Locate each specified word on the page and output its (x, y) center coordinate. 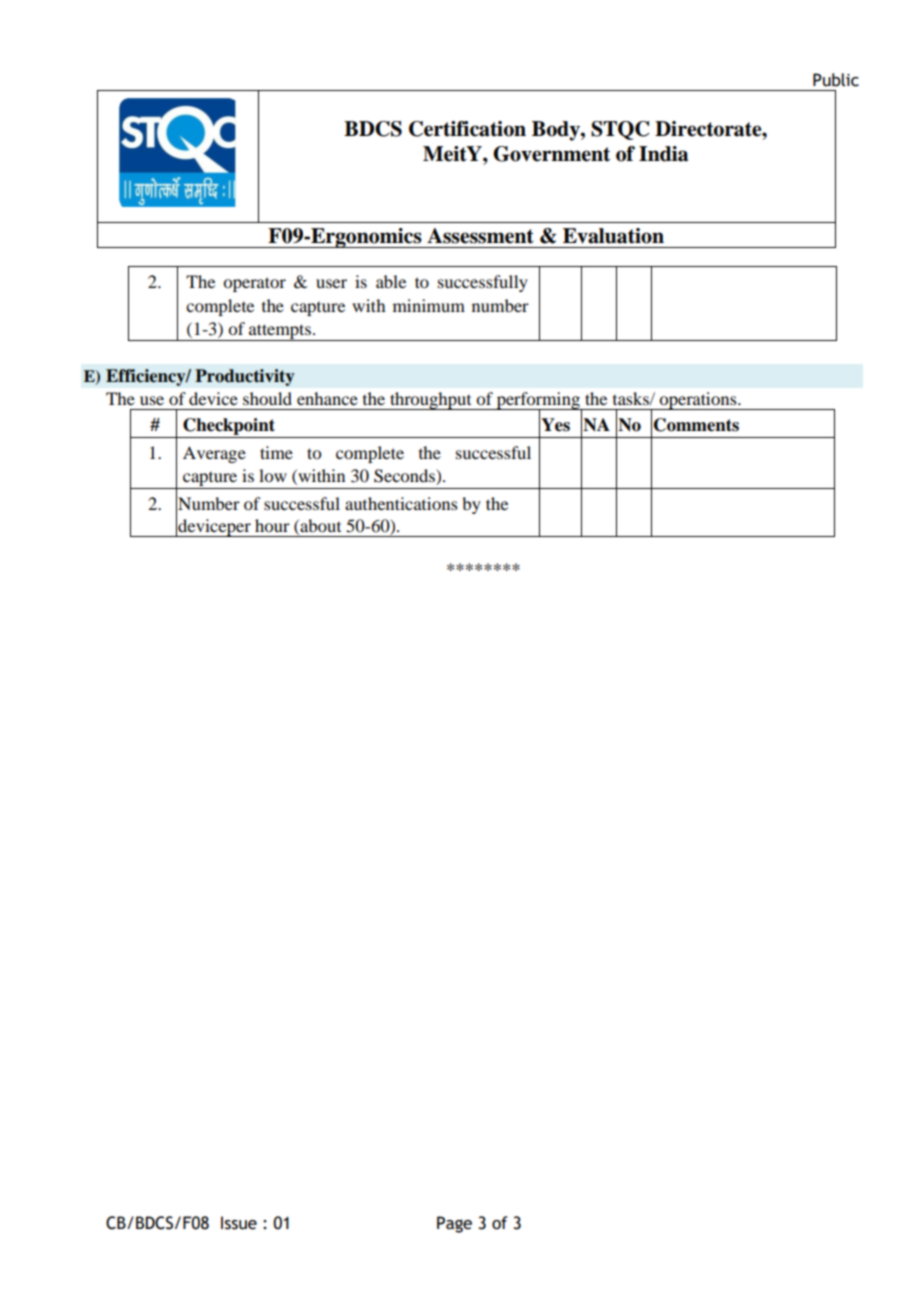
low (273, 475)
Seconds (405, 477)
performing (538, 401)
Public (836, 80)
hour (272, 525)
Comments (696, 425)
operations (698, 401)
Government (551, 154)
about (319, 527)
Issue (239, 1223)
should (267, 398)
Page (454, 1224)
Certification (467, 129)
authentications (401, 503)
